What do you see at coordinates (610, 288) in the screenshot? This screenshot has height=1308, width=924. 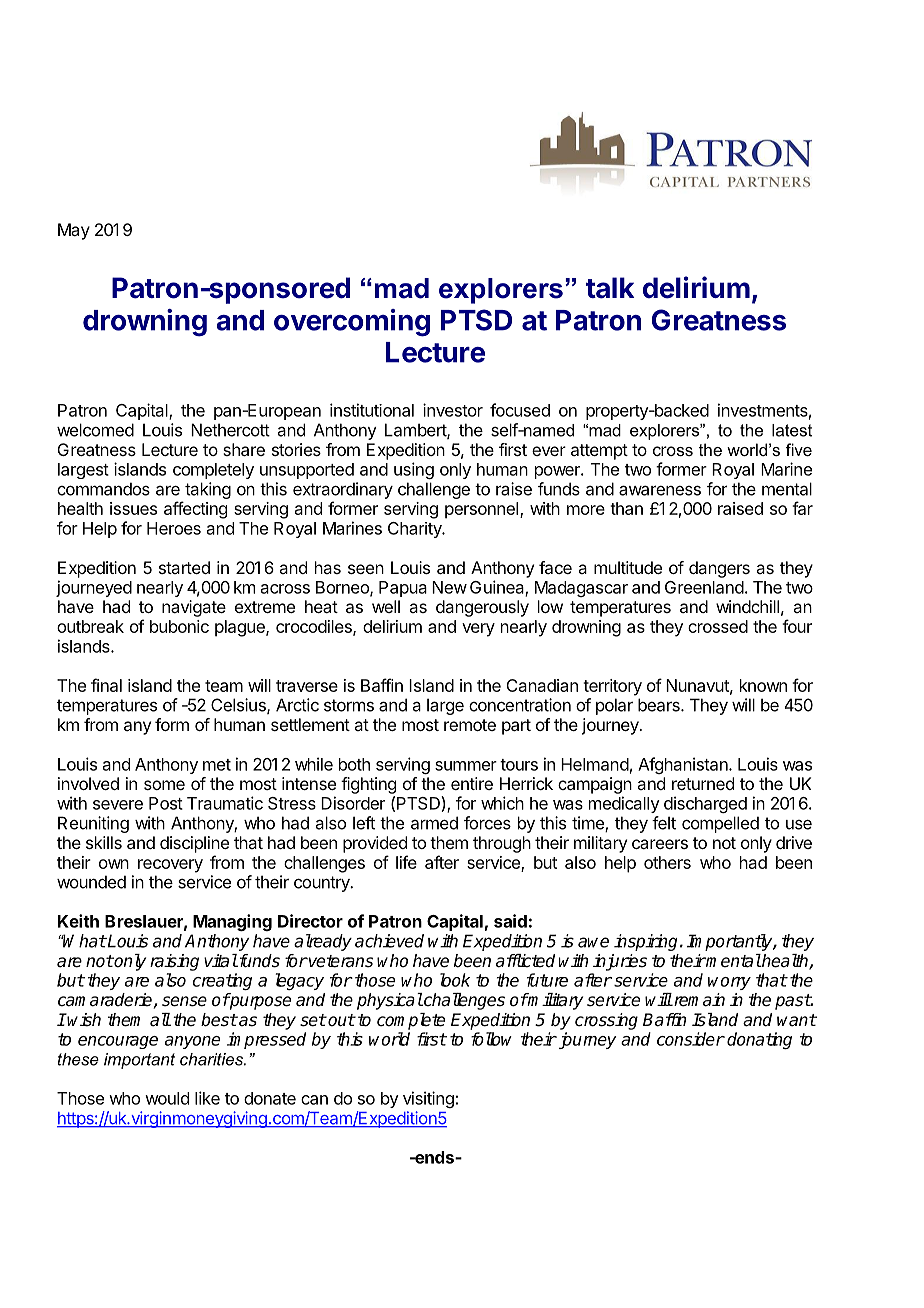 I see `talk` at bounding box center [610, 288].
